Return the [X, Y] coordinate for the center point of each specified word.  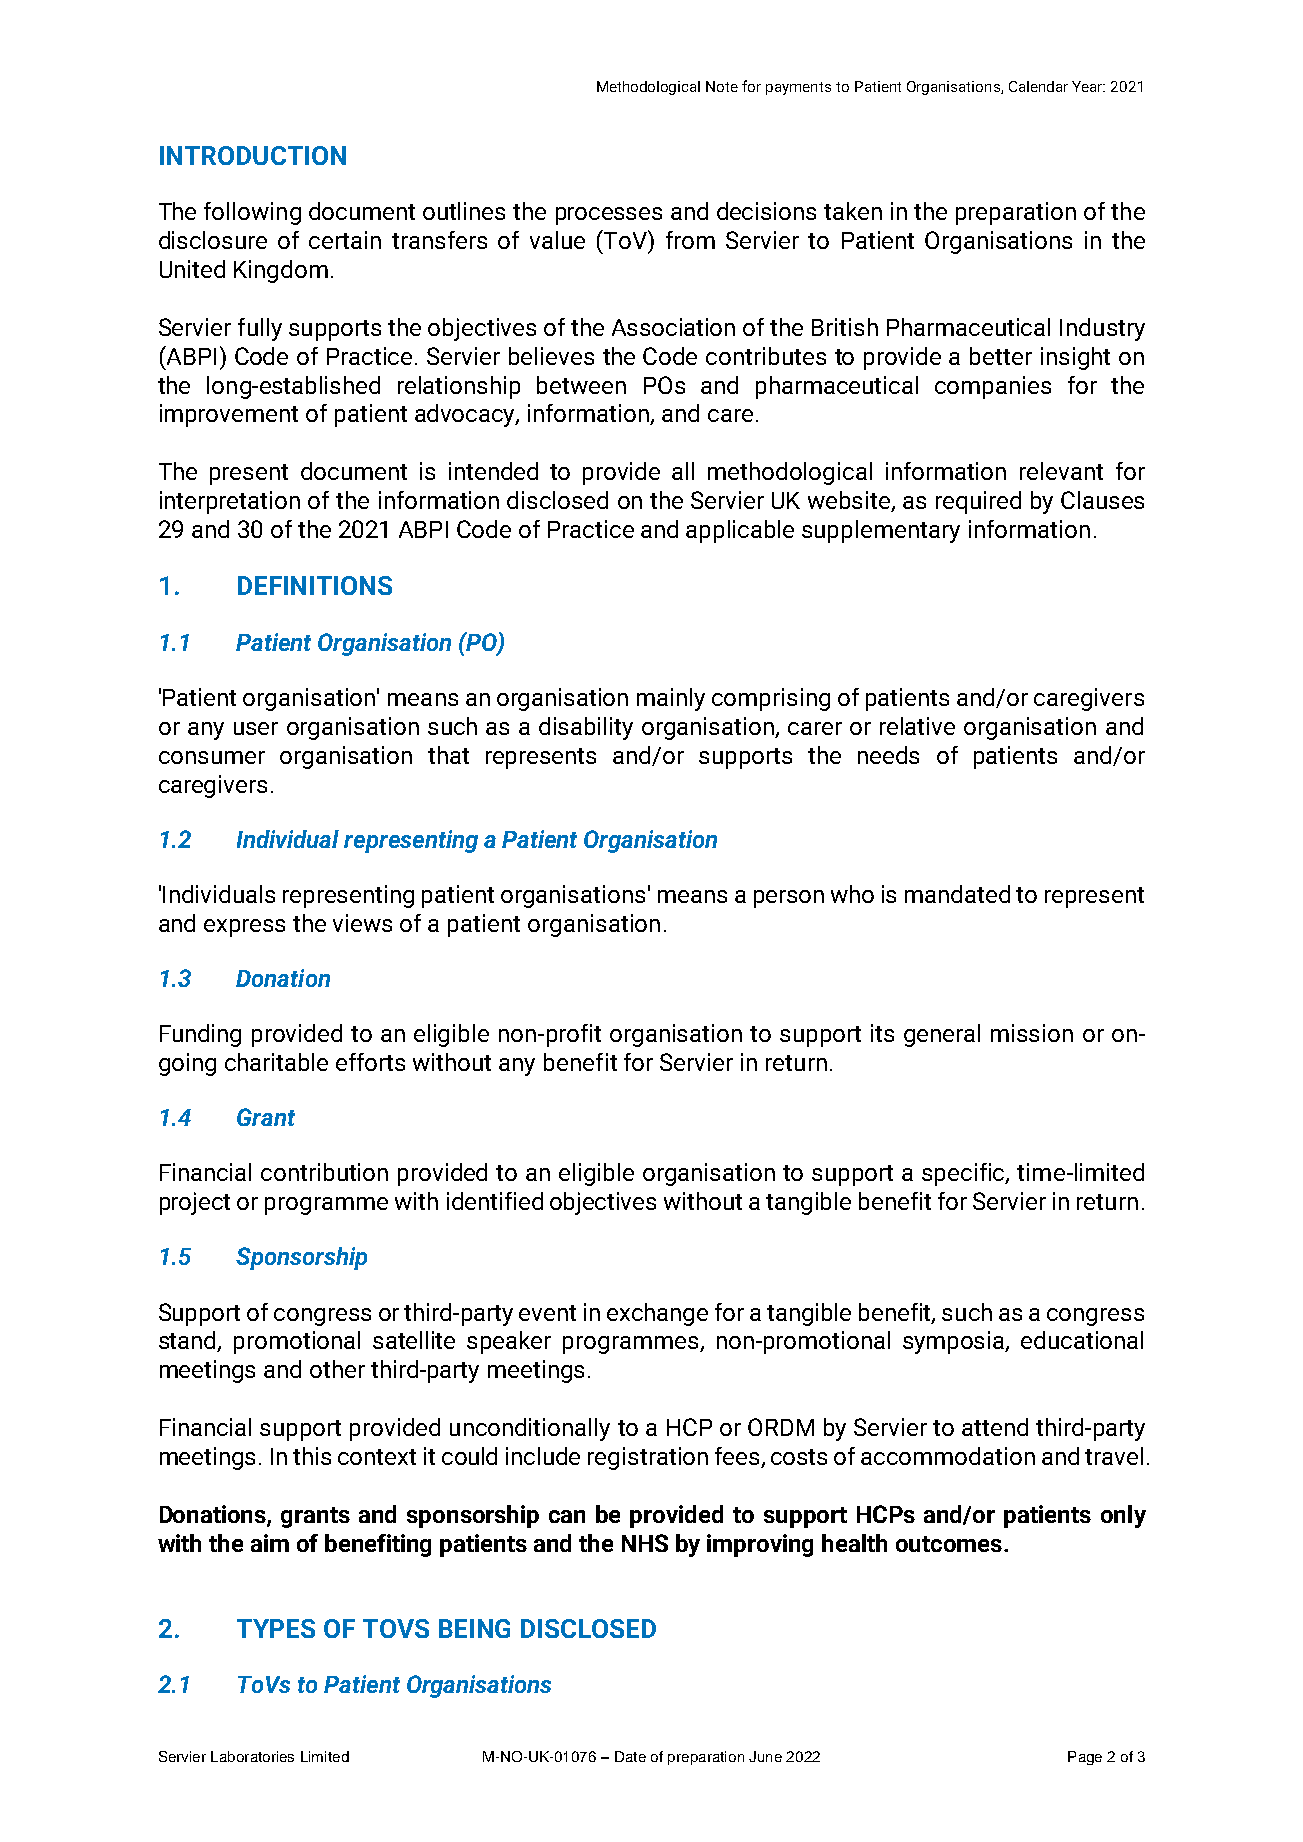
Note [722, 86]
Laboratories [252, 1756]
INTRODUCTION [253, 155]
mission [1032, 1033]
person [789, 899]
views [362, 923]
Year [1088, 86]
